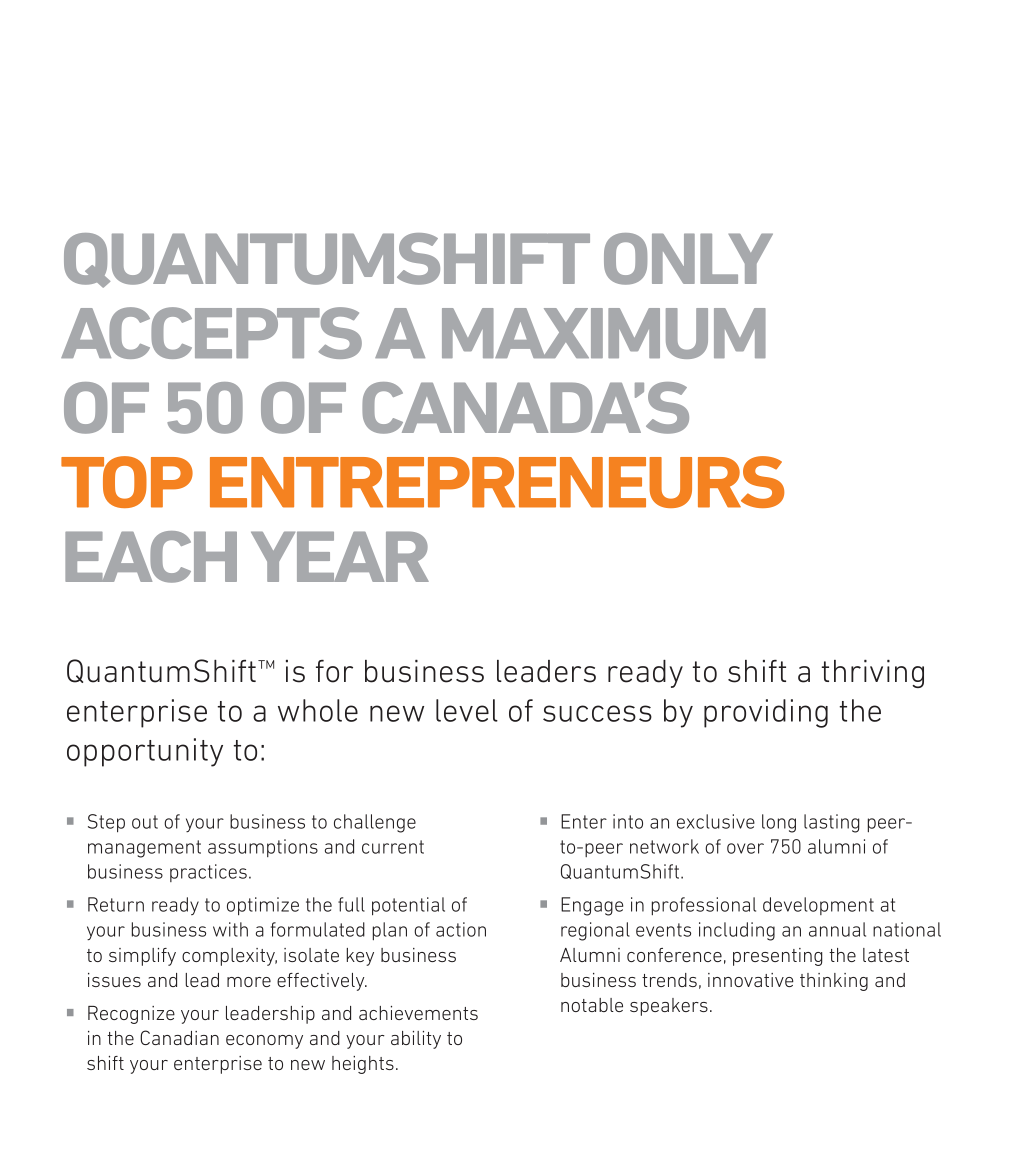 This screenshot has width=1012, height=1176. I want to click on lasting, so click(832, 823).
